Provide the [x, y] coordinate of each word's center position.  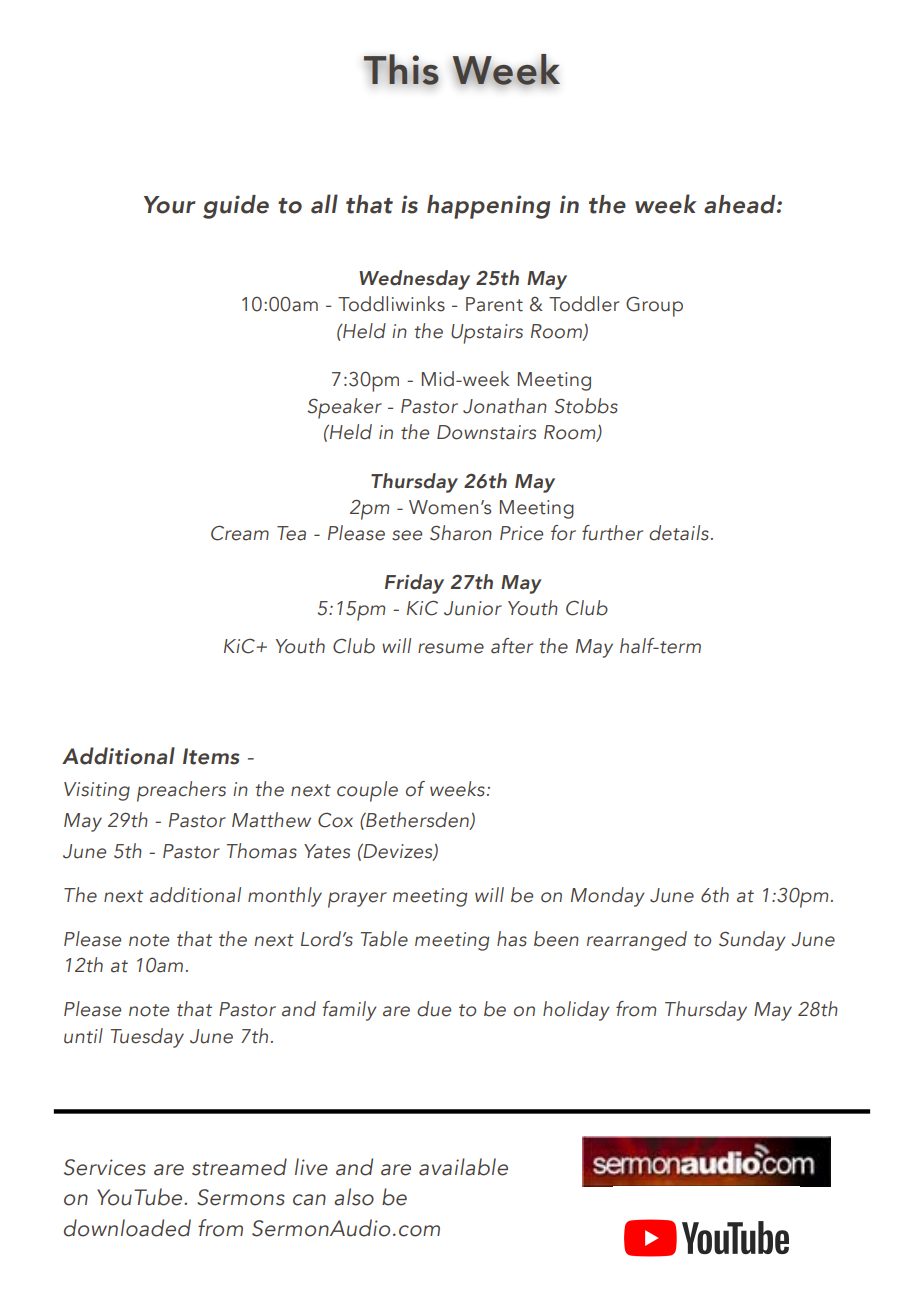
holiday [576, 1011]
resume [451, 648]
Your [170, 205]
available [463, 1167]
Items [211, 756]
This [401, 69]
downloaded [127, 1228]
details [679, 533]
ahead [741, 204]
